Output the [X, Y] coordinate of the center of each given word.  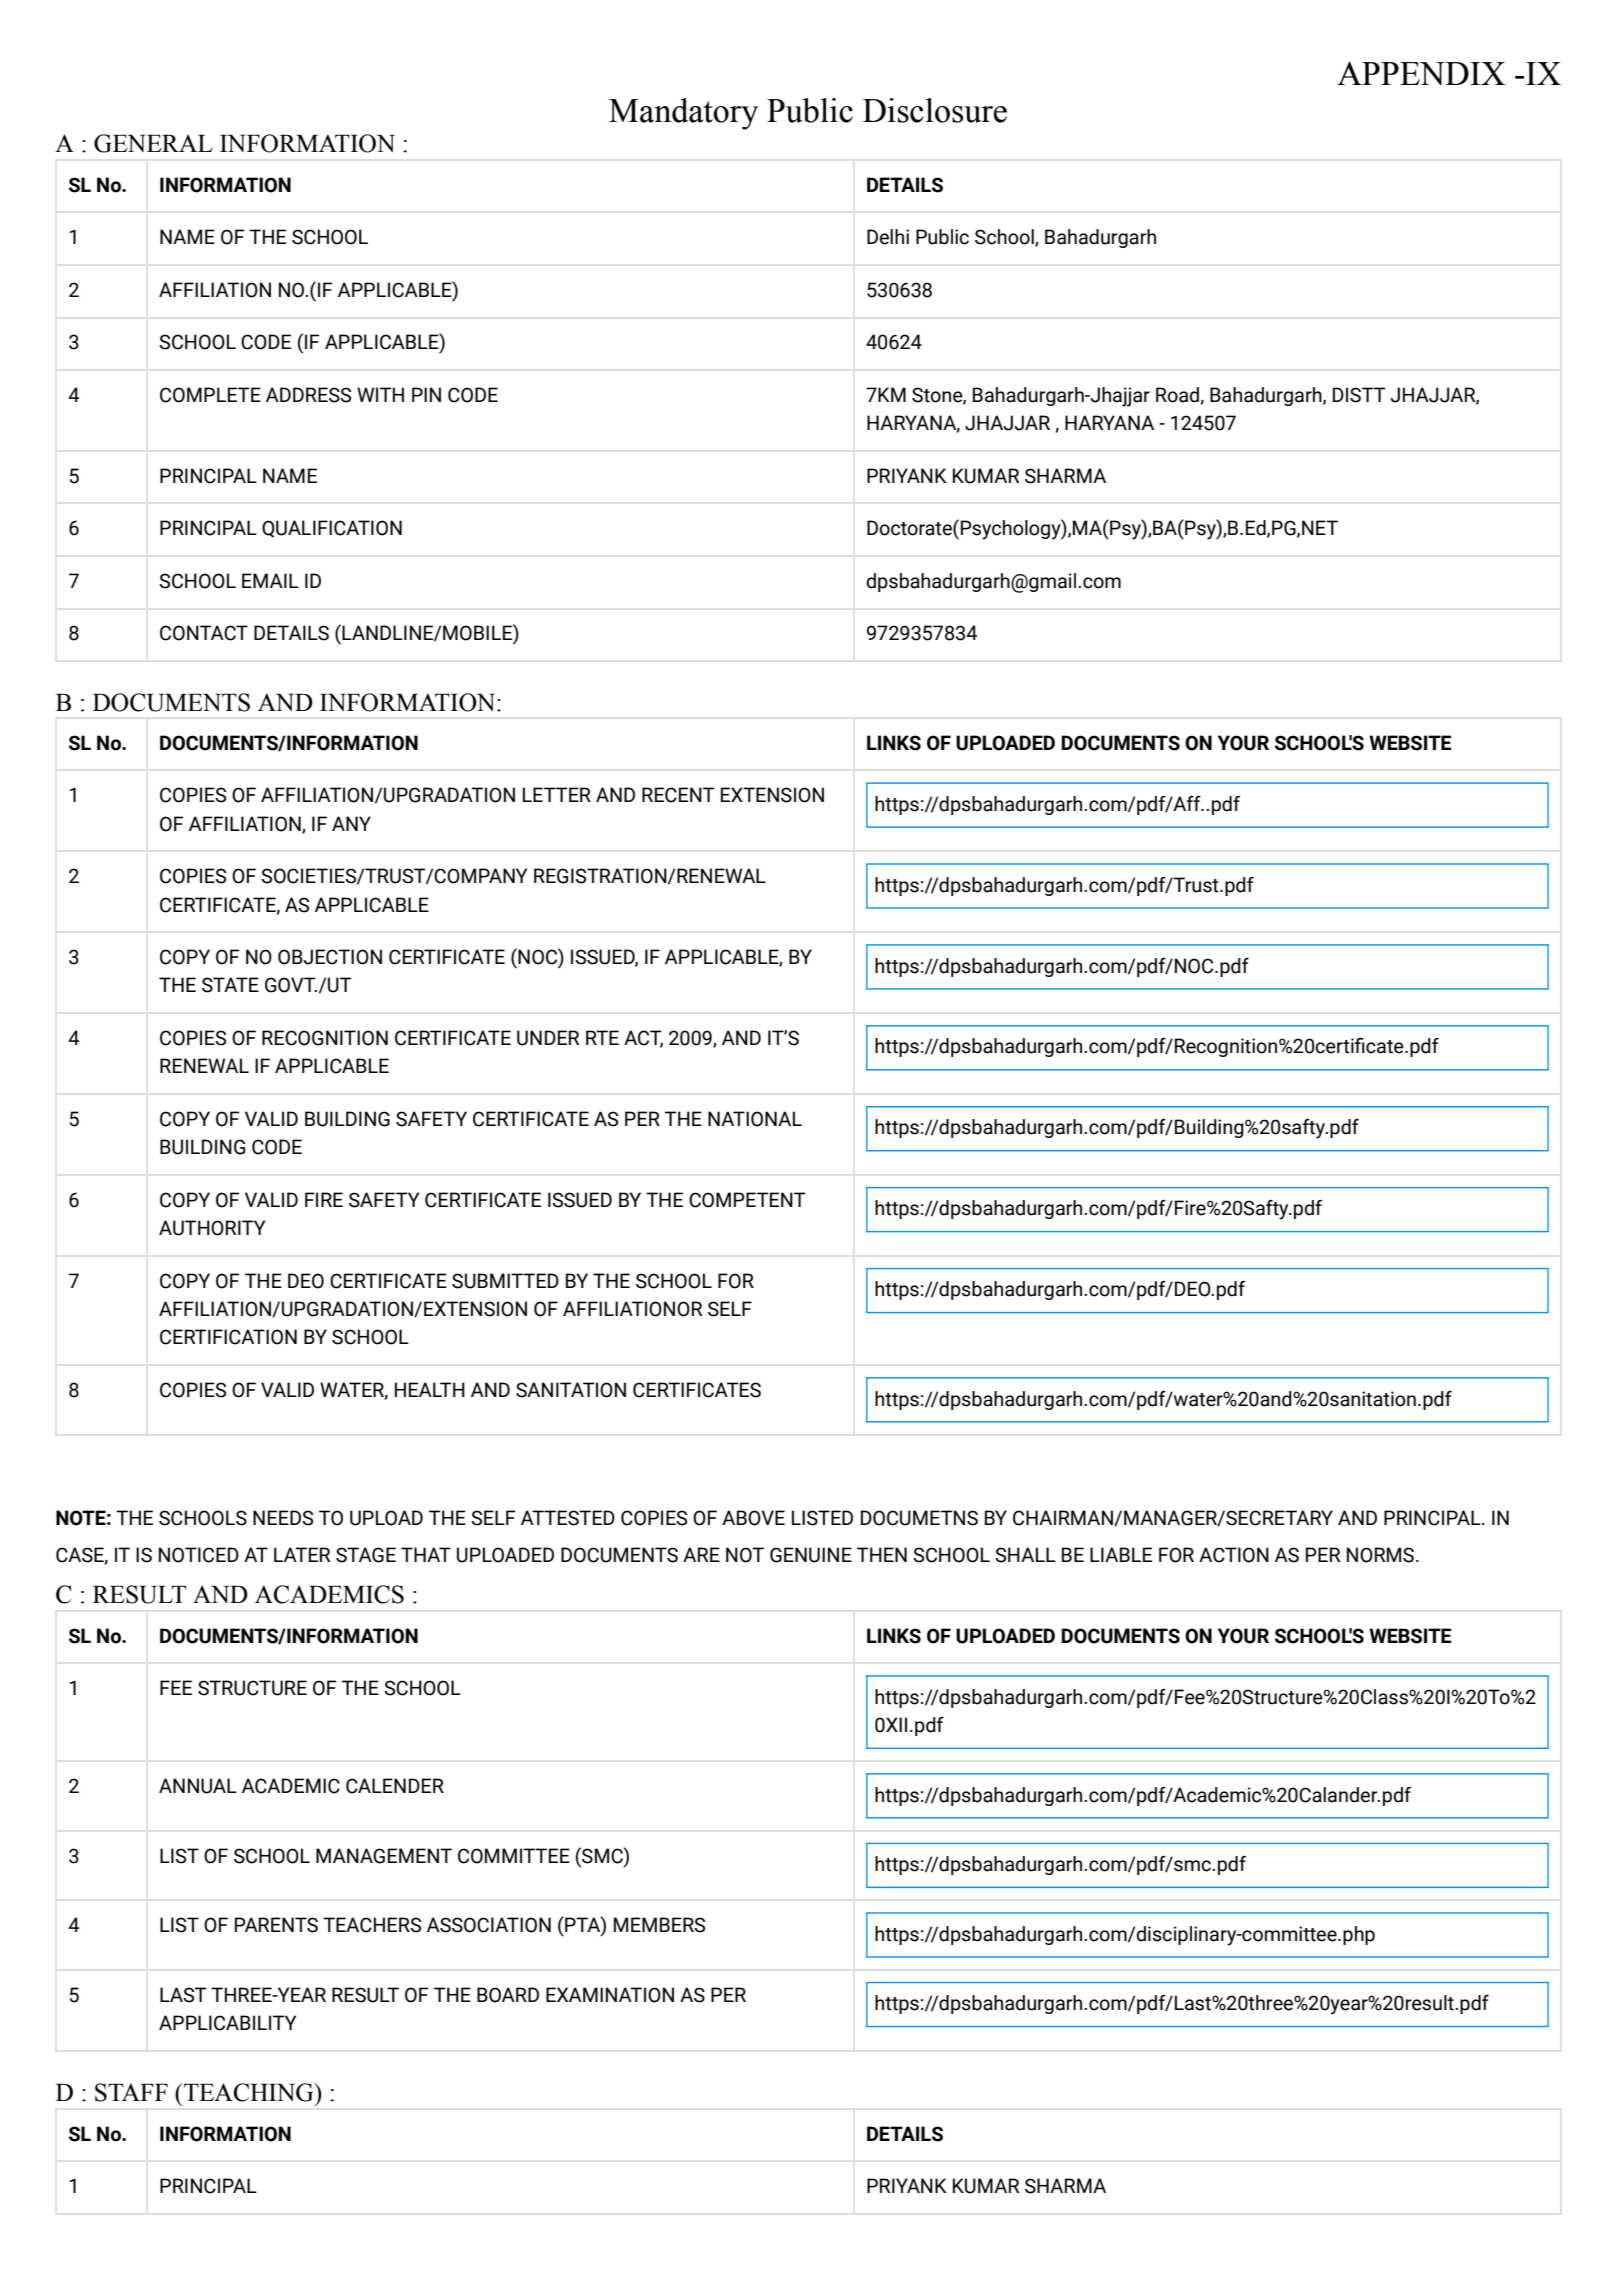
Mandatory [683, 114]
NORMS [1380, 1555]
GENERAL [153, 143]
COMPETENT [747, 1200]
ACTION [1234, 1555]
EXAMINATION [610, 1995]
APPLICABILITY [227, 2023]
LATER [302, 1554]
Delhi [888, 237]
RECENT [678, 795]
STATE [230, 985]
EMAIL [270, 580]
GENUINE [811, 1555]
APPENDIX [1421, 73]
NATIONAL [755, 1119]
